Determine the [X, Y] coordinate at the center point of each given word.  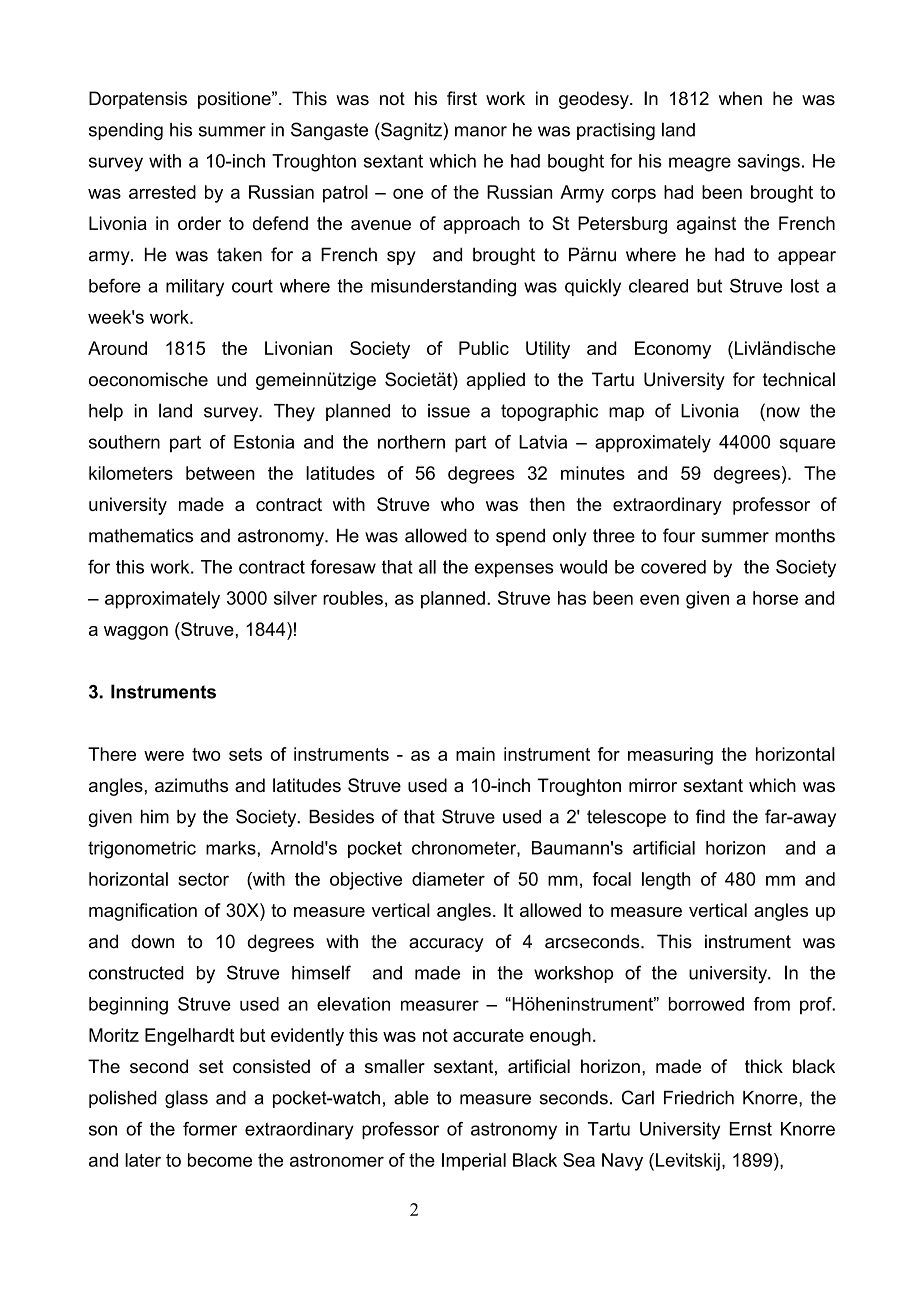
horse [775, 598]
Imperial [474, 1162]
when [740, 98]
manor [481, 131]
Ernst [751, 1129]
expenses [514, 570]
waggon [136, 633]
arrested [162, 192]
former [210, 1129]
